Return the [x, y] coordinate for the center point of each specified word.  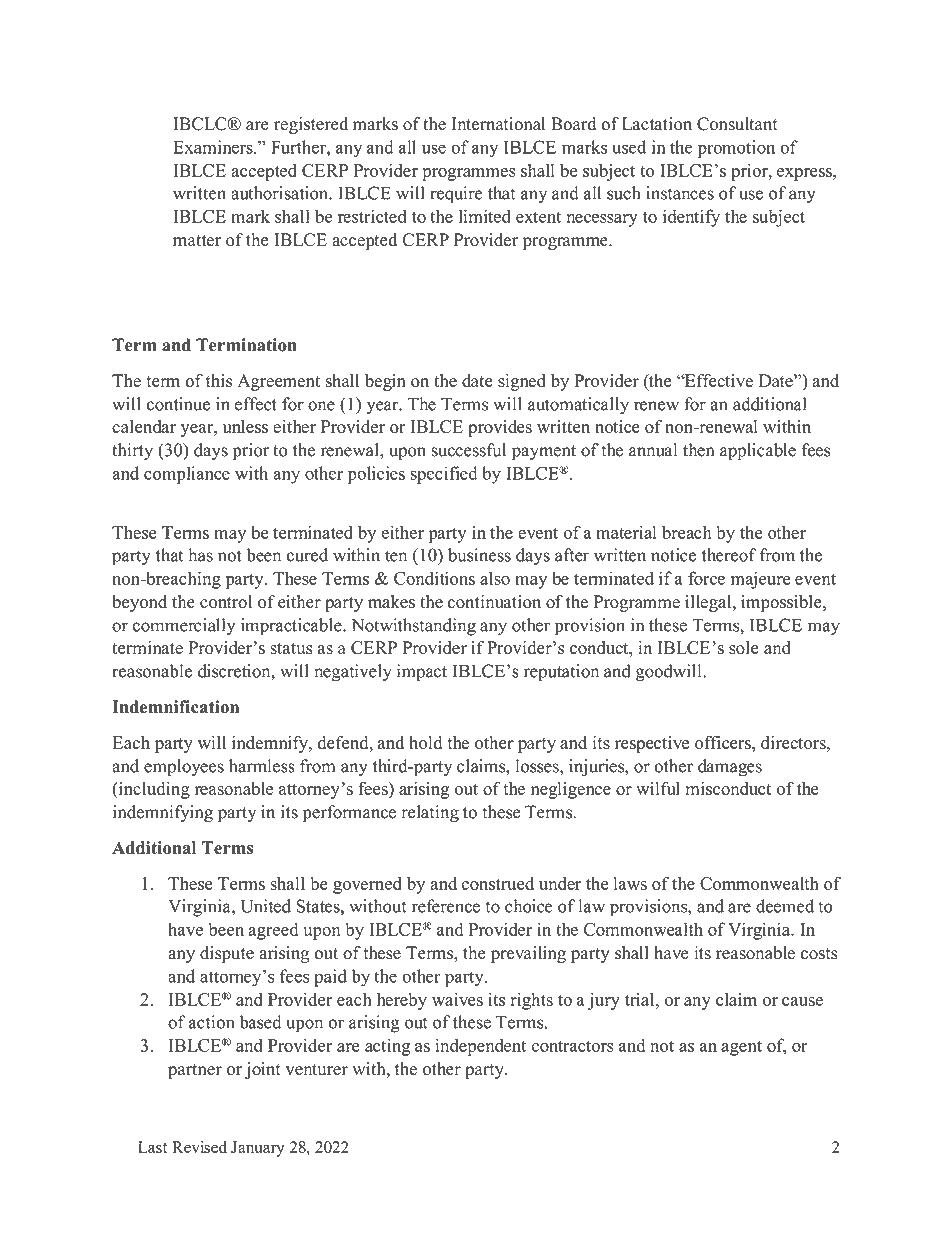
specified [443, 475]
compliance [187, 475]
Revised [199, 1147]
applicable [758, 452]
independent [481, 1047]
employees [184, 768]
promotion [736, 149]
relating [430, 813]
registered [311, 125]
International [498, 124]
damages [730, 768]
